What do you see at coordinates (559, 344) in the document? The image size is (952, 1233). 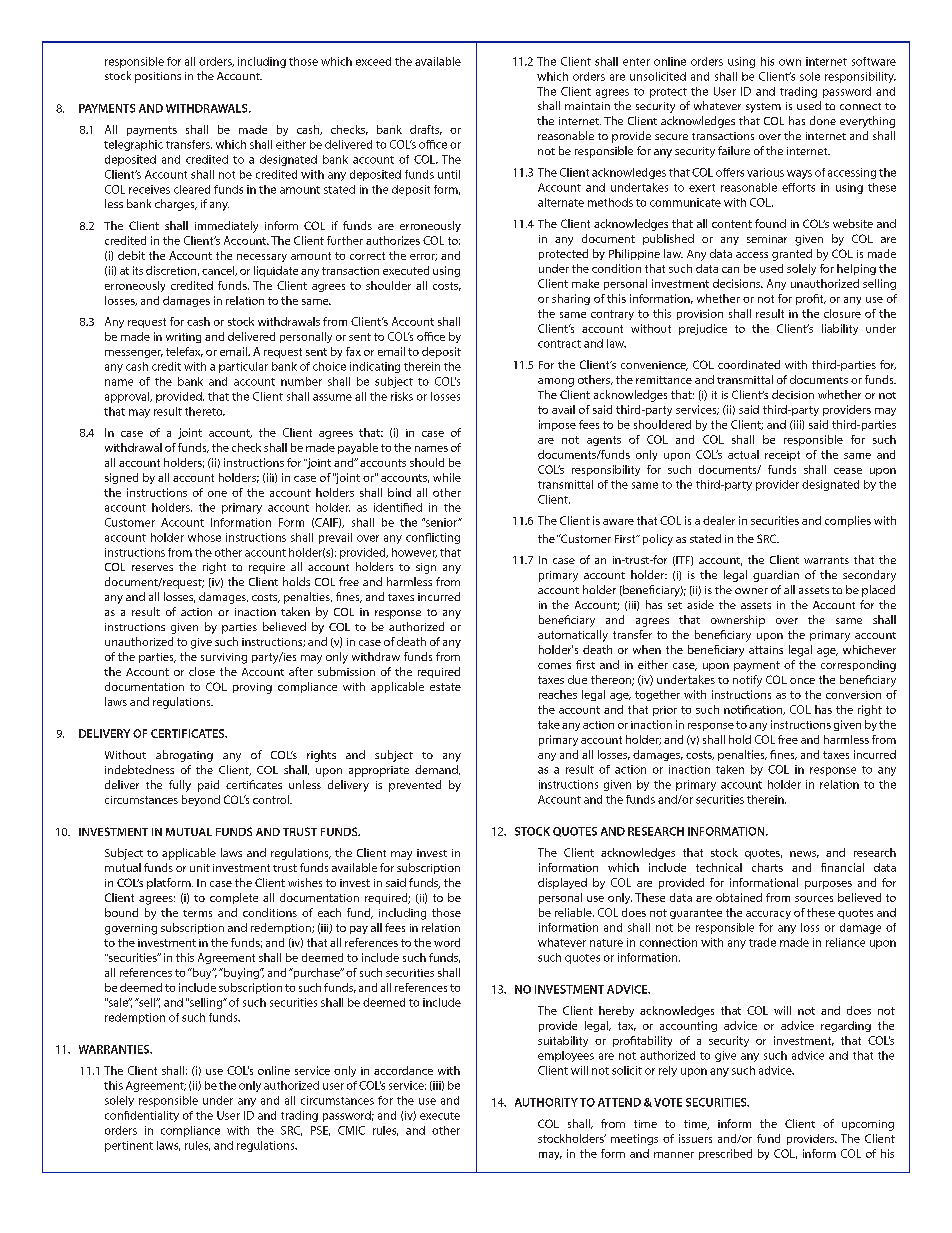 I see `contract` at bounding box center [559, 344].
